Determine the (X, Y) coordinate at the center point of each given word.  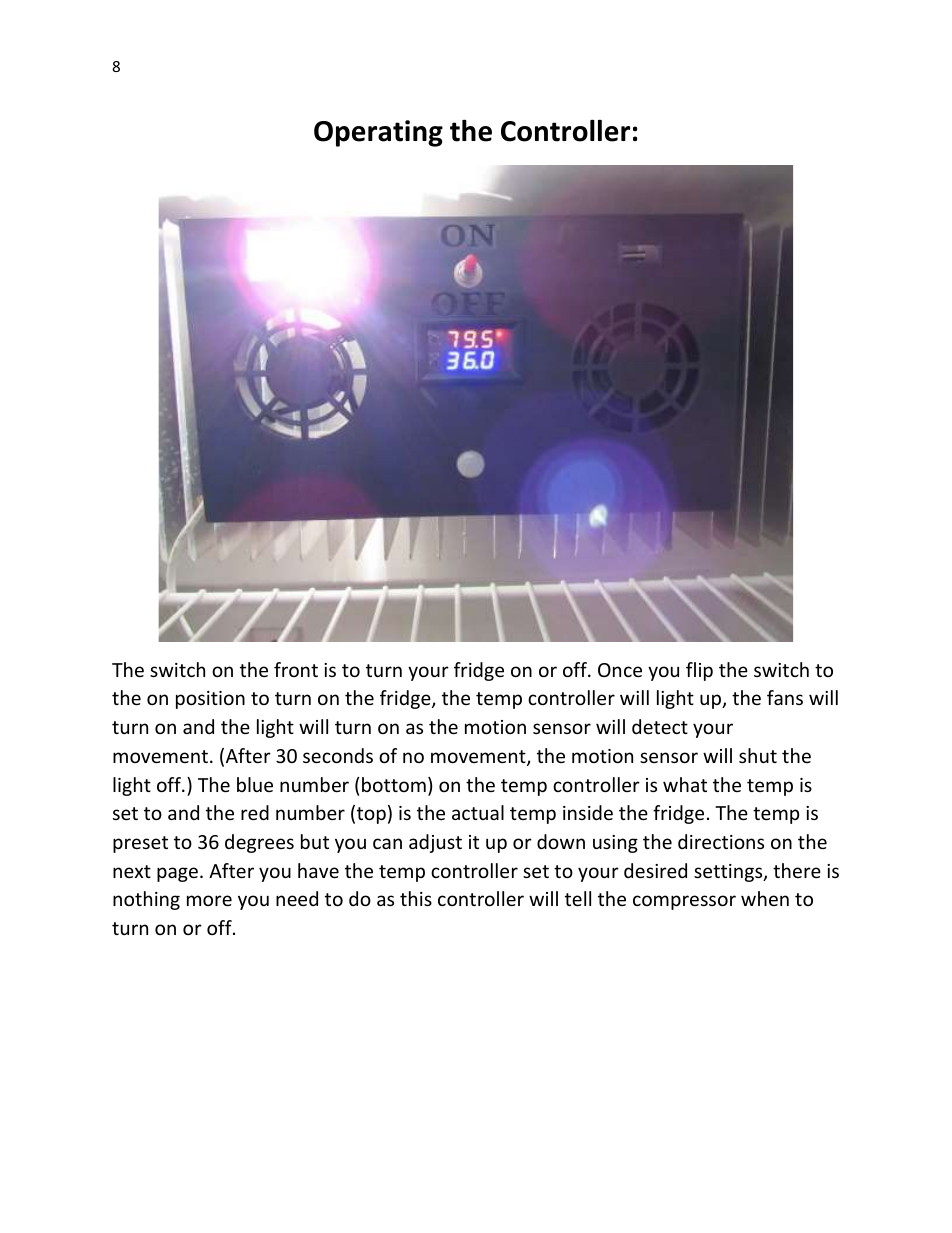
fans (785, 697)
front (296, 669)
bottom (394, 784)
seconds (338, 755)
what (685, 784)
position (210, 700)
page (177, 874)
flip (699, 671)
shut (758, 755)
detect (660, 726)
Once (620, 670)
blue (255, 784)
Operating (378, 133)
